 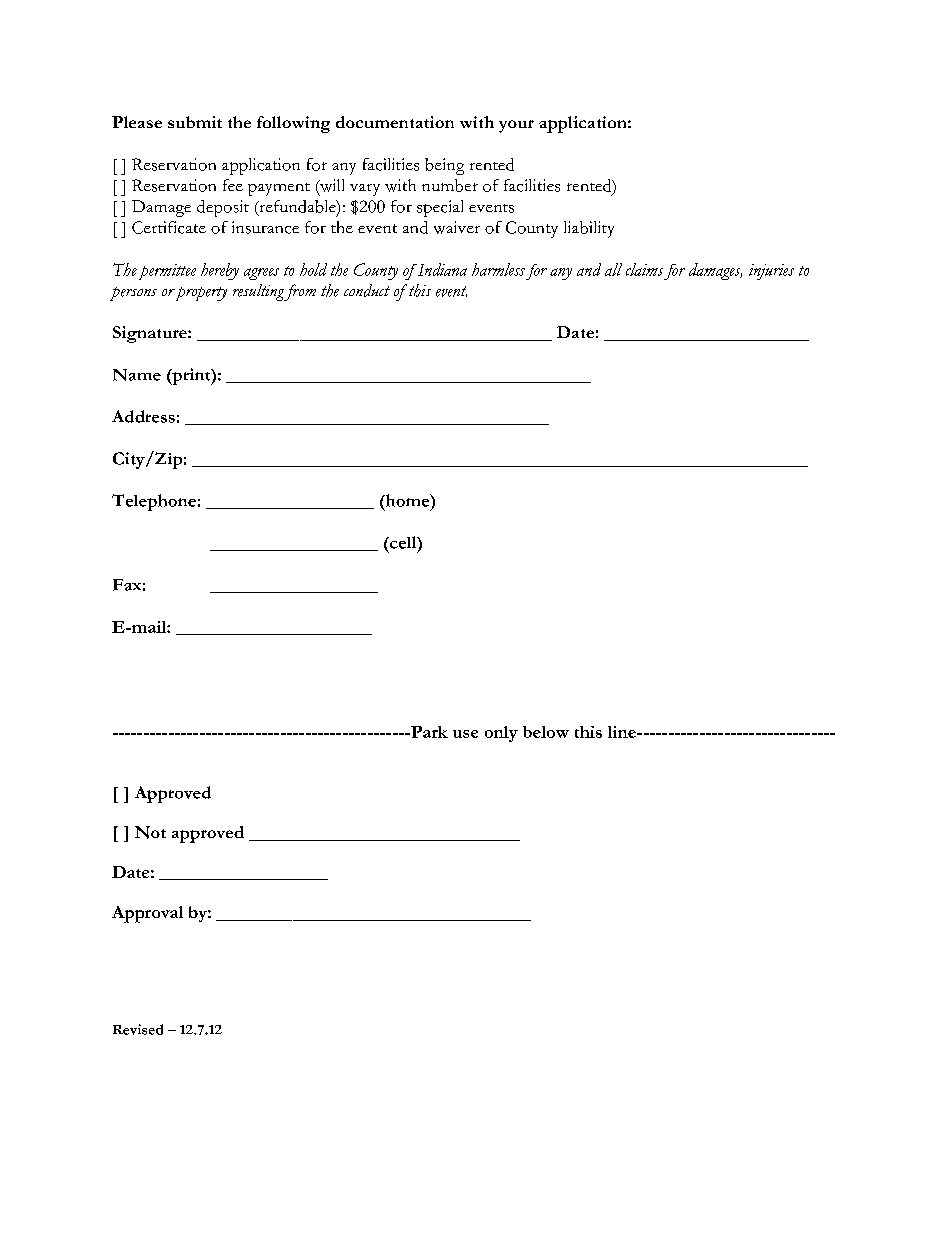 I want to click on Revised, so click(x=138, y=1029).
